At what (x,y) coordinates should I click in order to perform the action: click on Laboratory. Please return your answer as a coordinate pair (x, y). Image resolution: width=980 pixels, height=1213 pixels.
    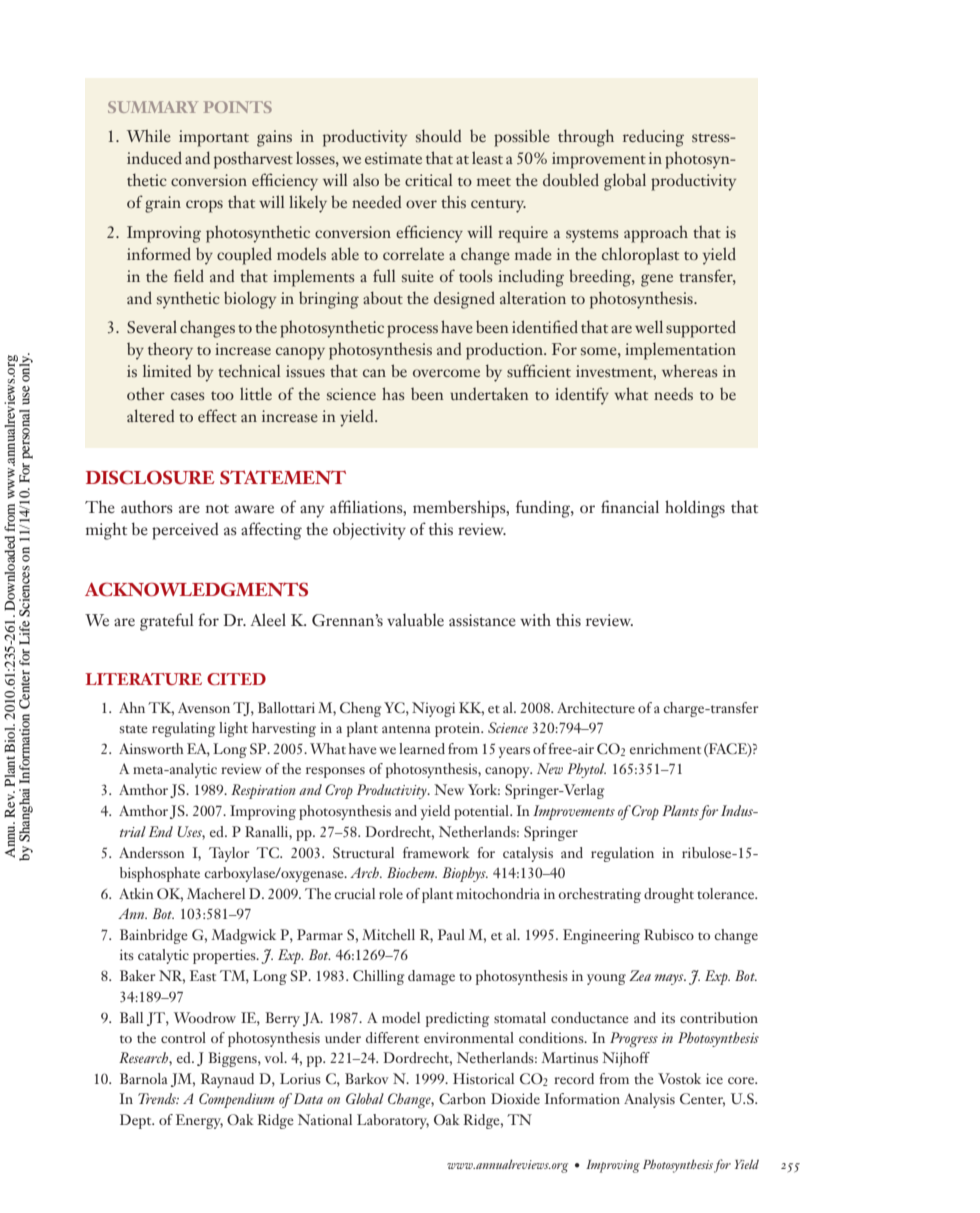
    Looking at the image, I should click on (393, 1121).
